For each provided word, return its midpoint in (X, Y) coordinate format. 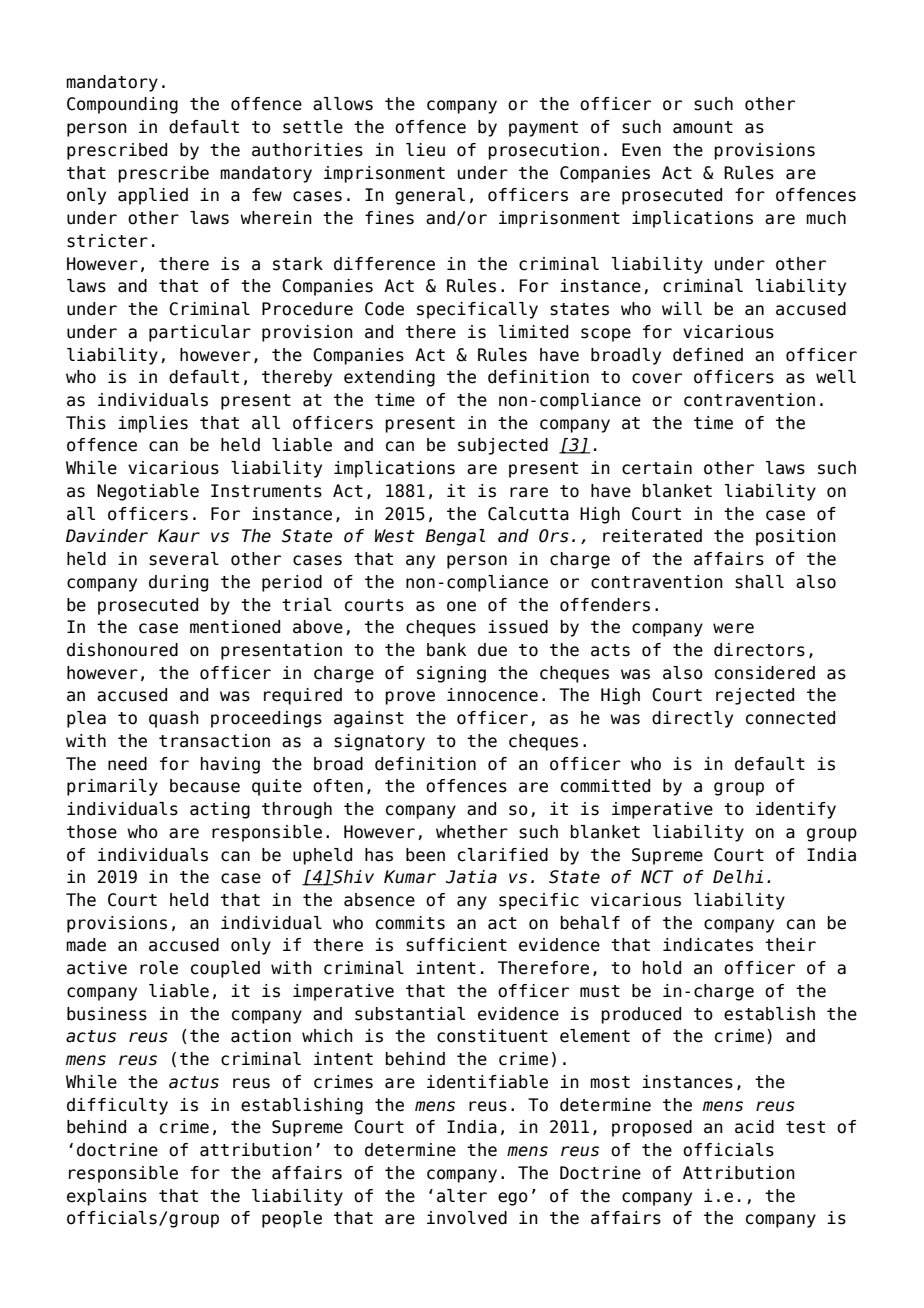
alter (462, 1196)
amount (703, 127)
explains (107, 1197)
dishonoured (122, 650)
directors (759, 650)
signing (451, 674)
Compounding (122, 105)
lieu (425, 150)
